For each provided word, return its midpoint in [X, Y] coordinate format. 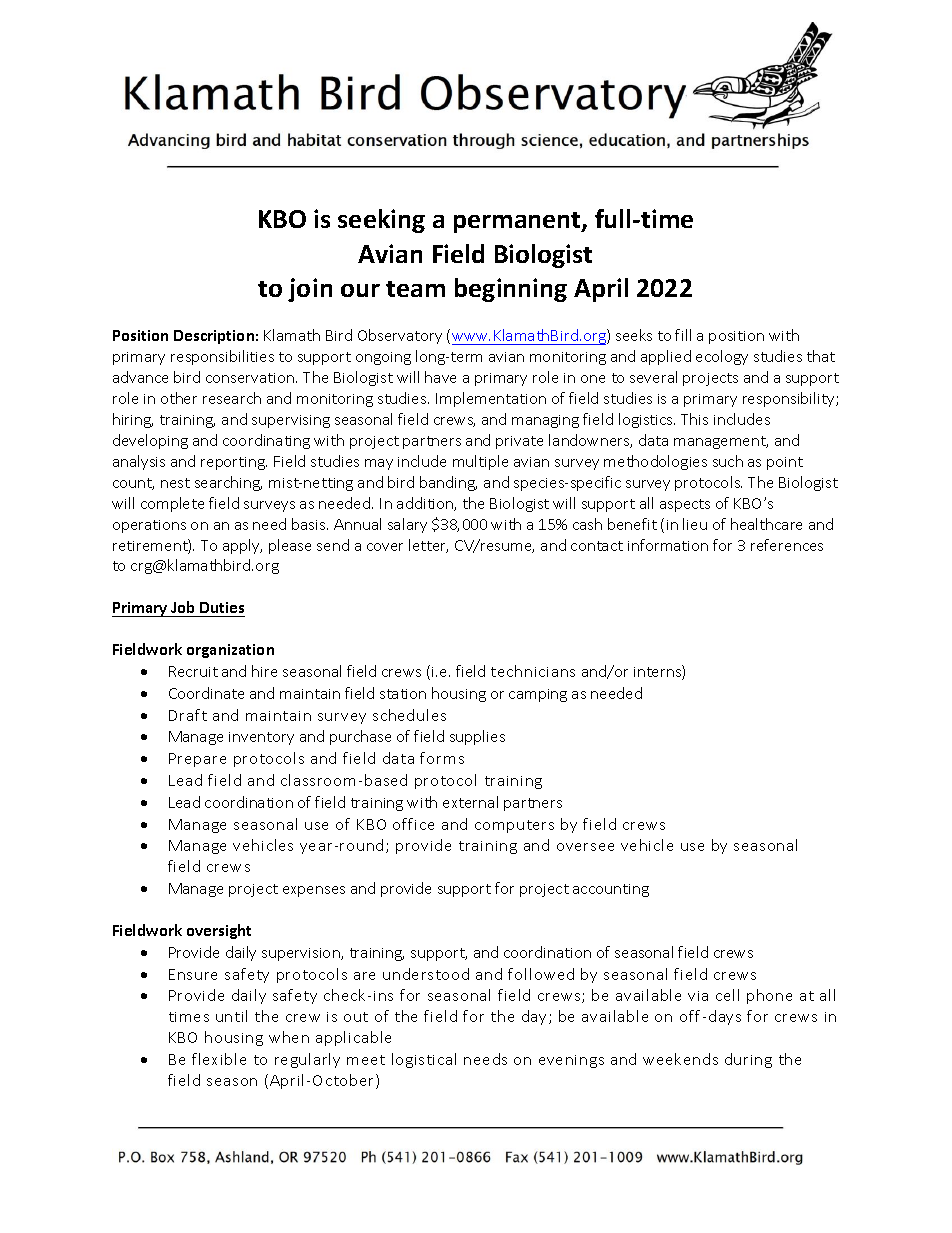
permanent [518, 222]
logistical [424, 1060]
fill [683, 335]
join [310, 290]
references [787, 545]
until [231, 1016]
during [748, 1060]
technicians [533, 671]
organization [230, 651]
